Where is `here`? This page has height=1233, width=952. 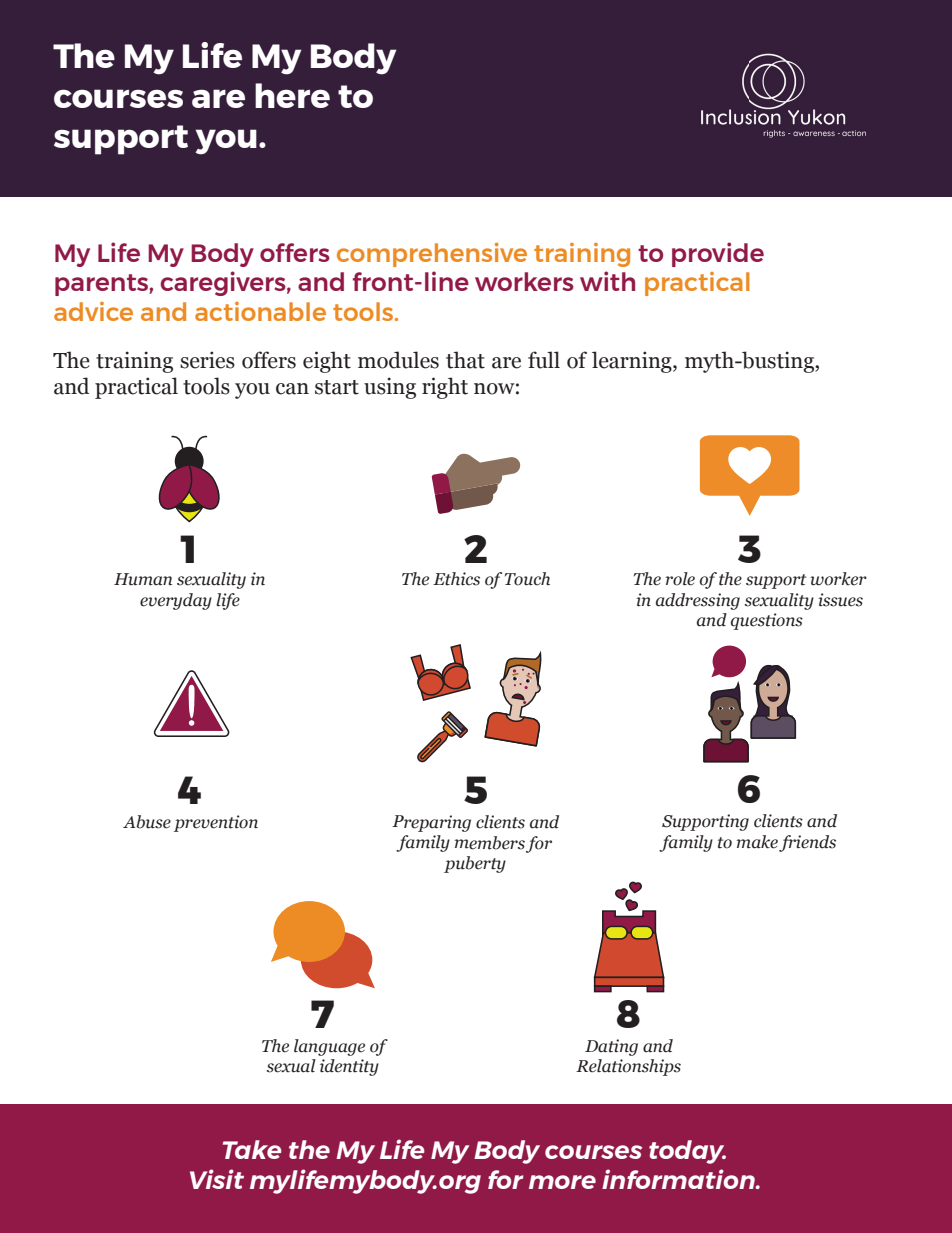
here is located at coordinates (292, 95).
